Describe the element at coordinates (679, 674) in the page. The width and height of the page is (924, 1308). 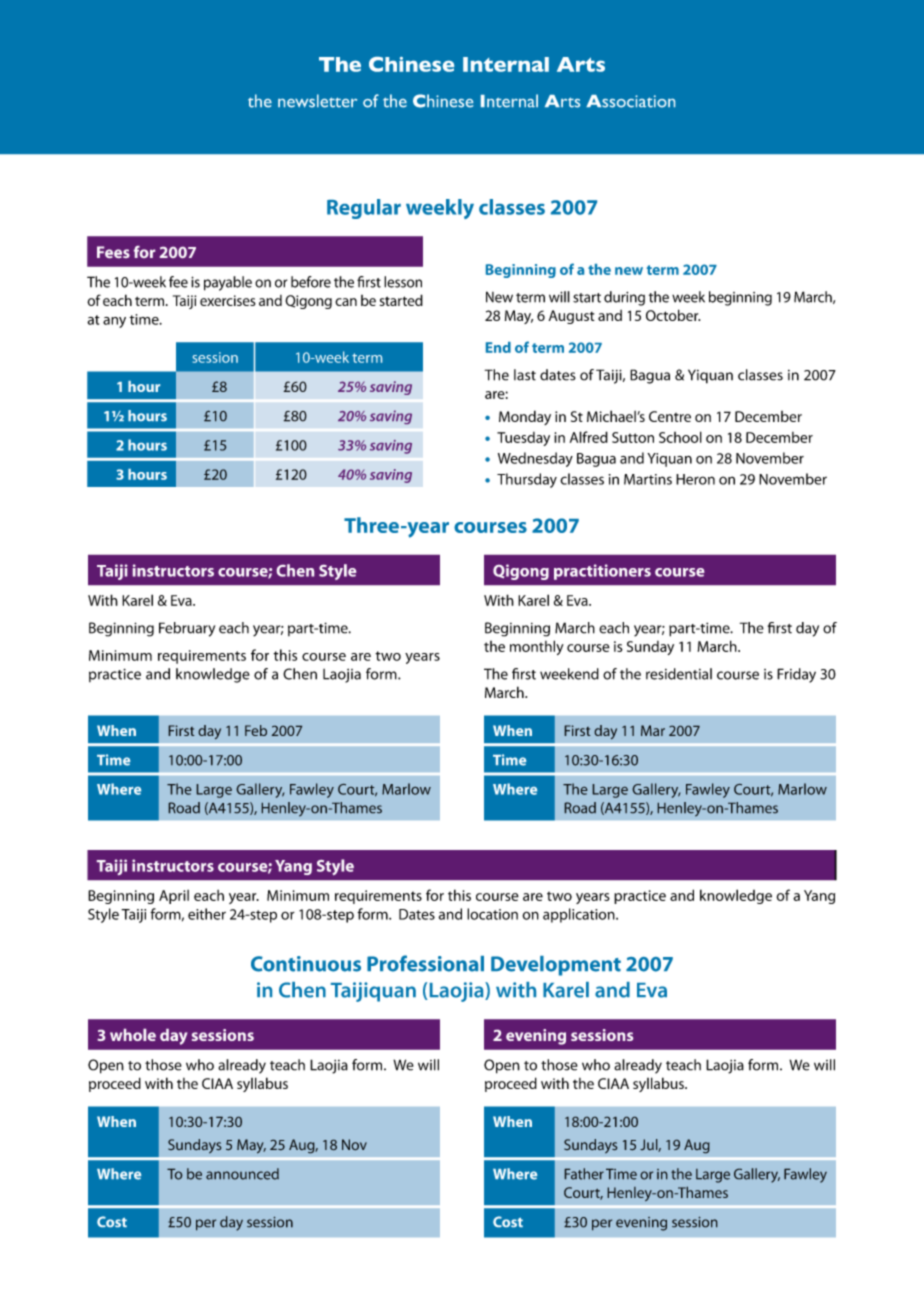
I see `residential` at that location.
